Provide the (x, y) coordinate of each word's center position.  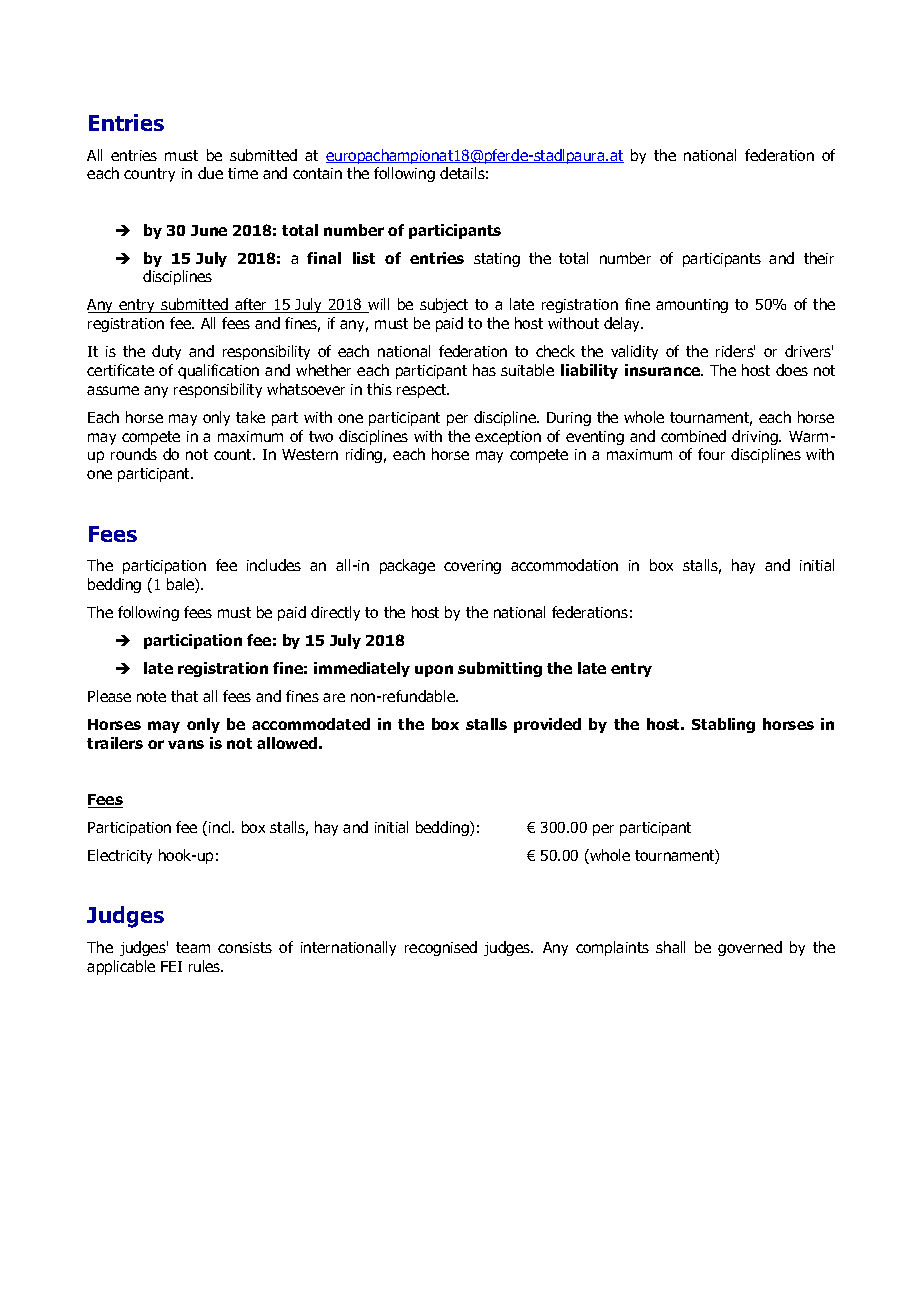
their (819, 258)
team (193, 947)
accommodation (564, 565)
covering (472, 567)
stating (497, 260)
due (210, 173)
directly (335, 613)
